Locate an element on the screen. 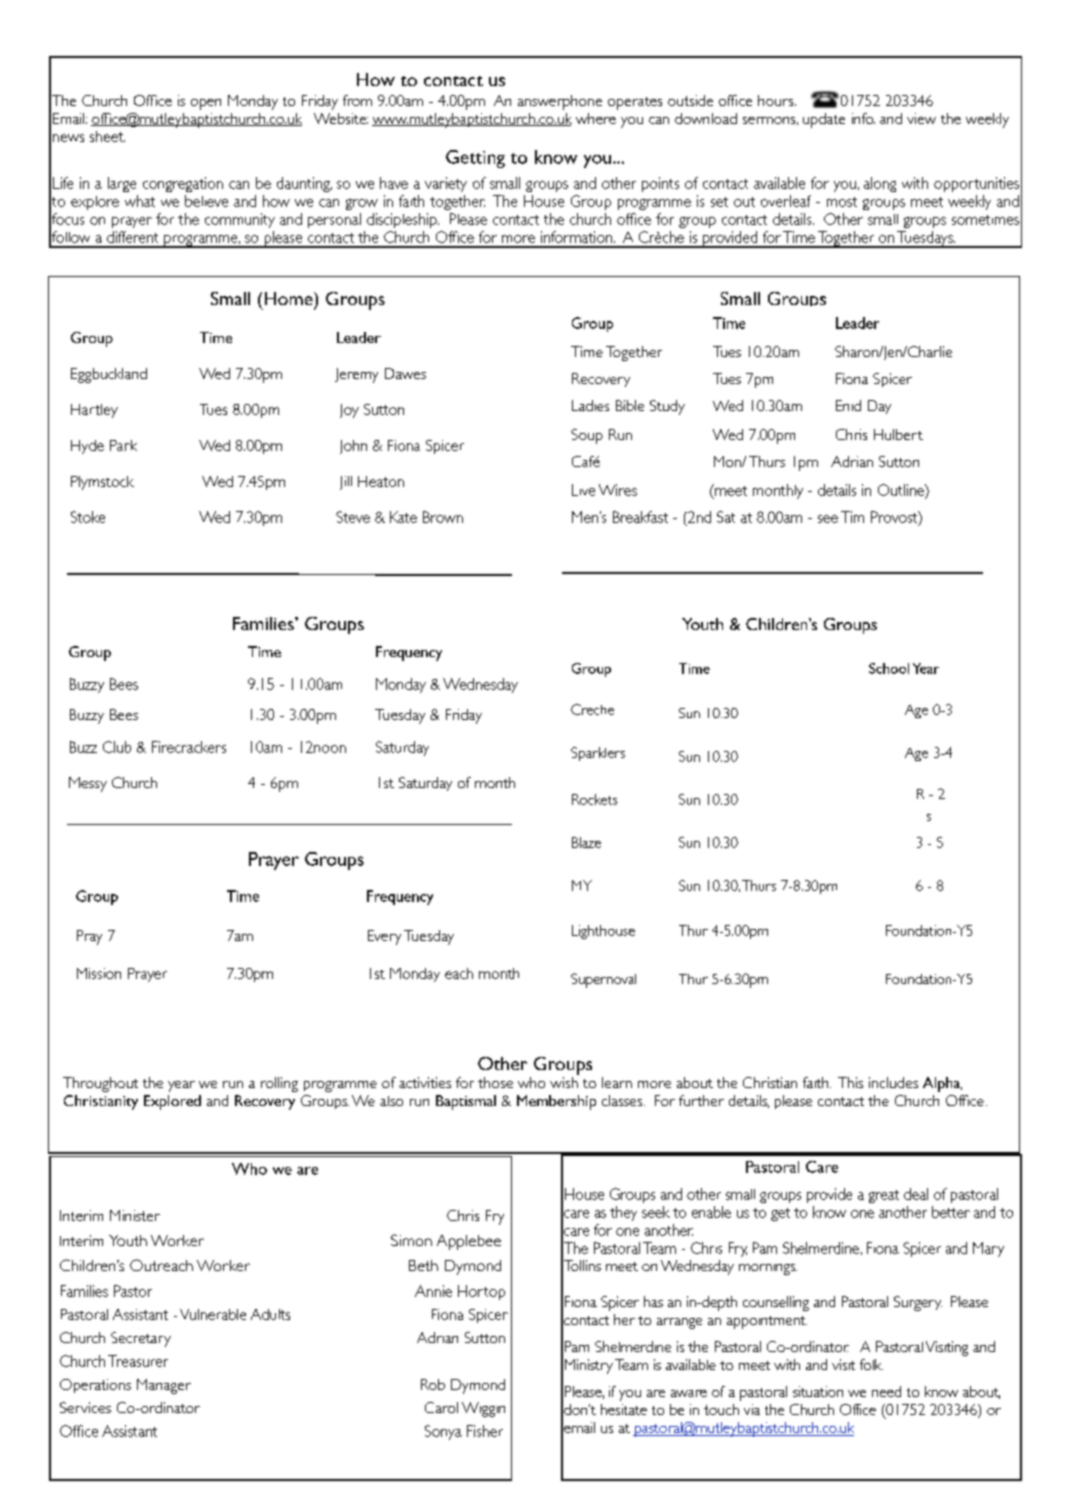  Fisher is located at coordinates (485, 1431).
